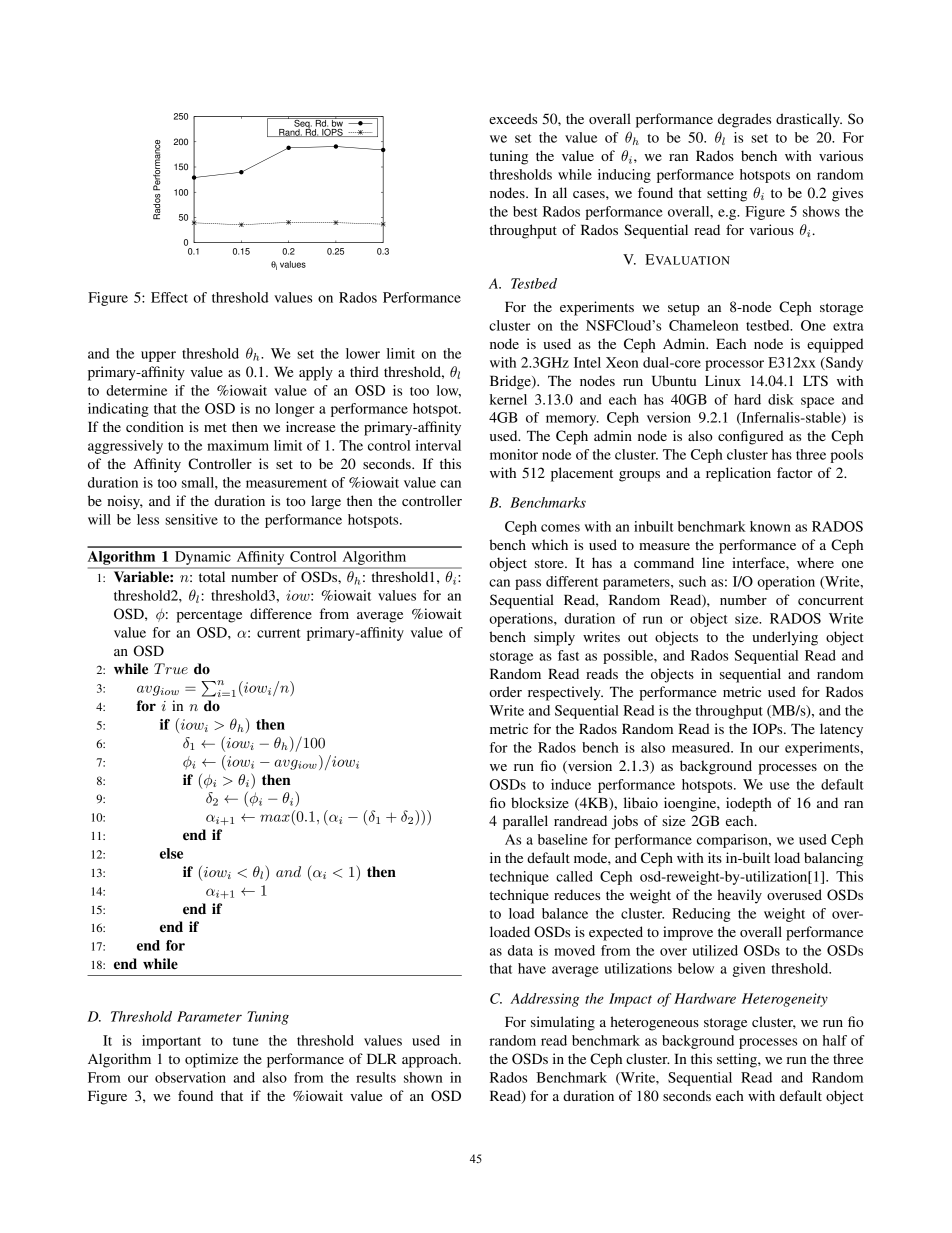 The height and width of the document is (1233, 952). I want to click on else, so click(171, 853).
